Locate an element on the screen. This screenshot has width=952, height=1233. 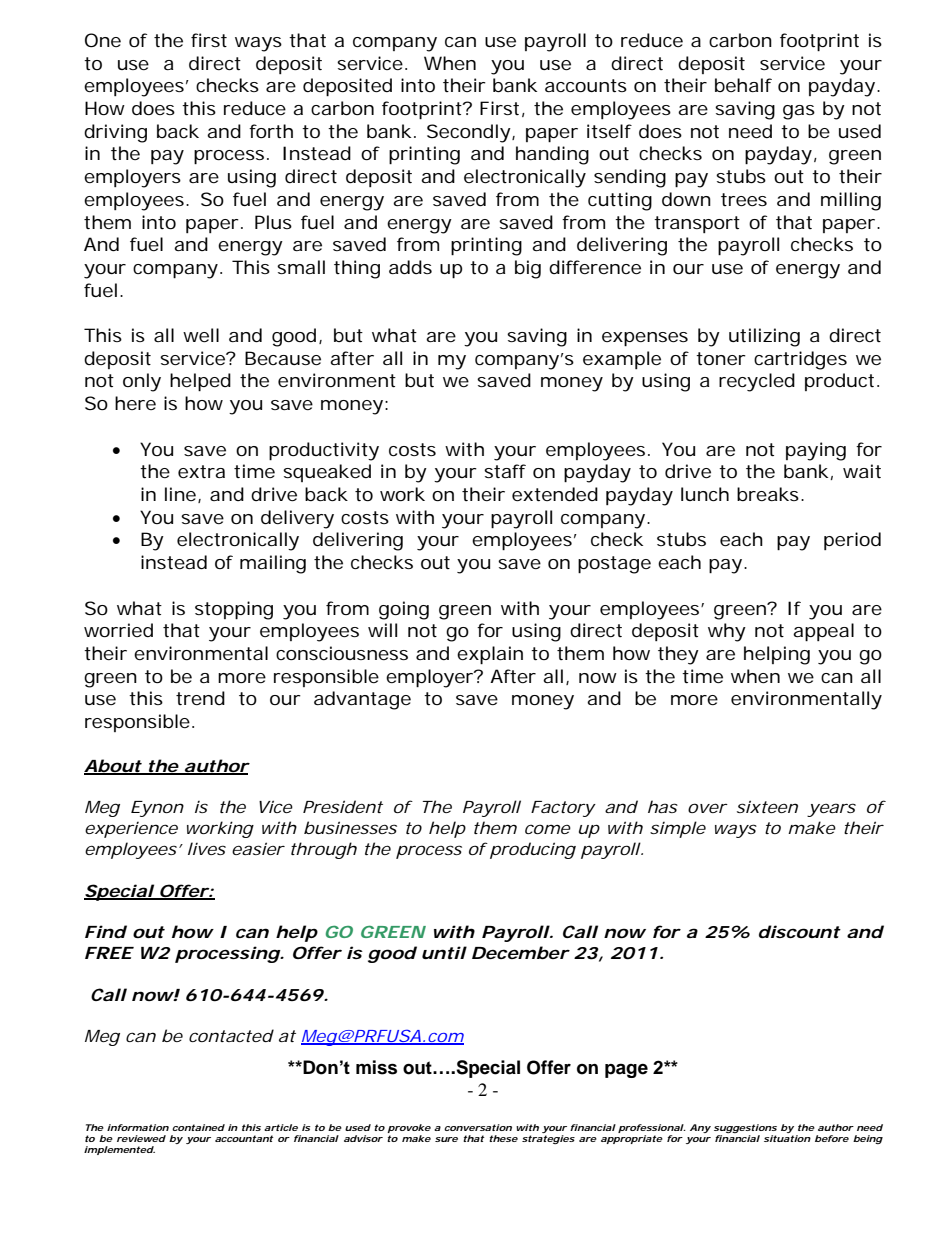
example is located at coordinates (622, 360).
